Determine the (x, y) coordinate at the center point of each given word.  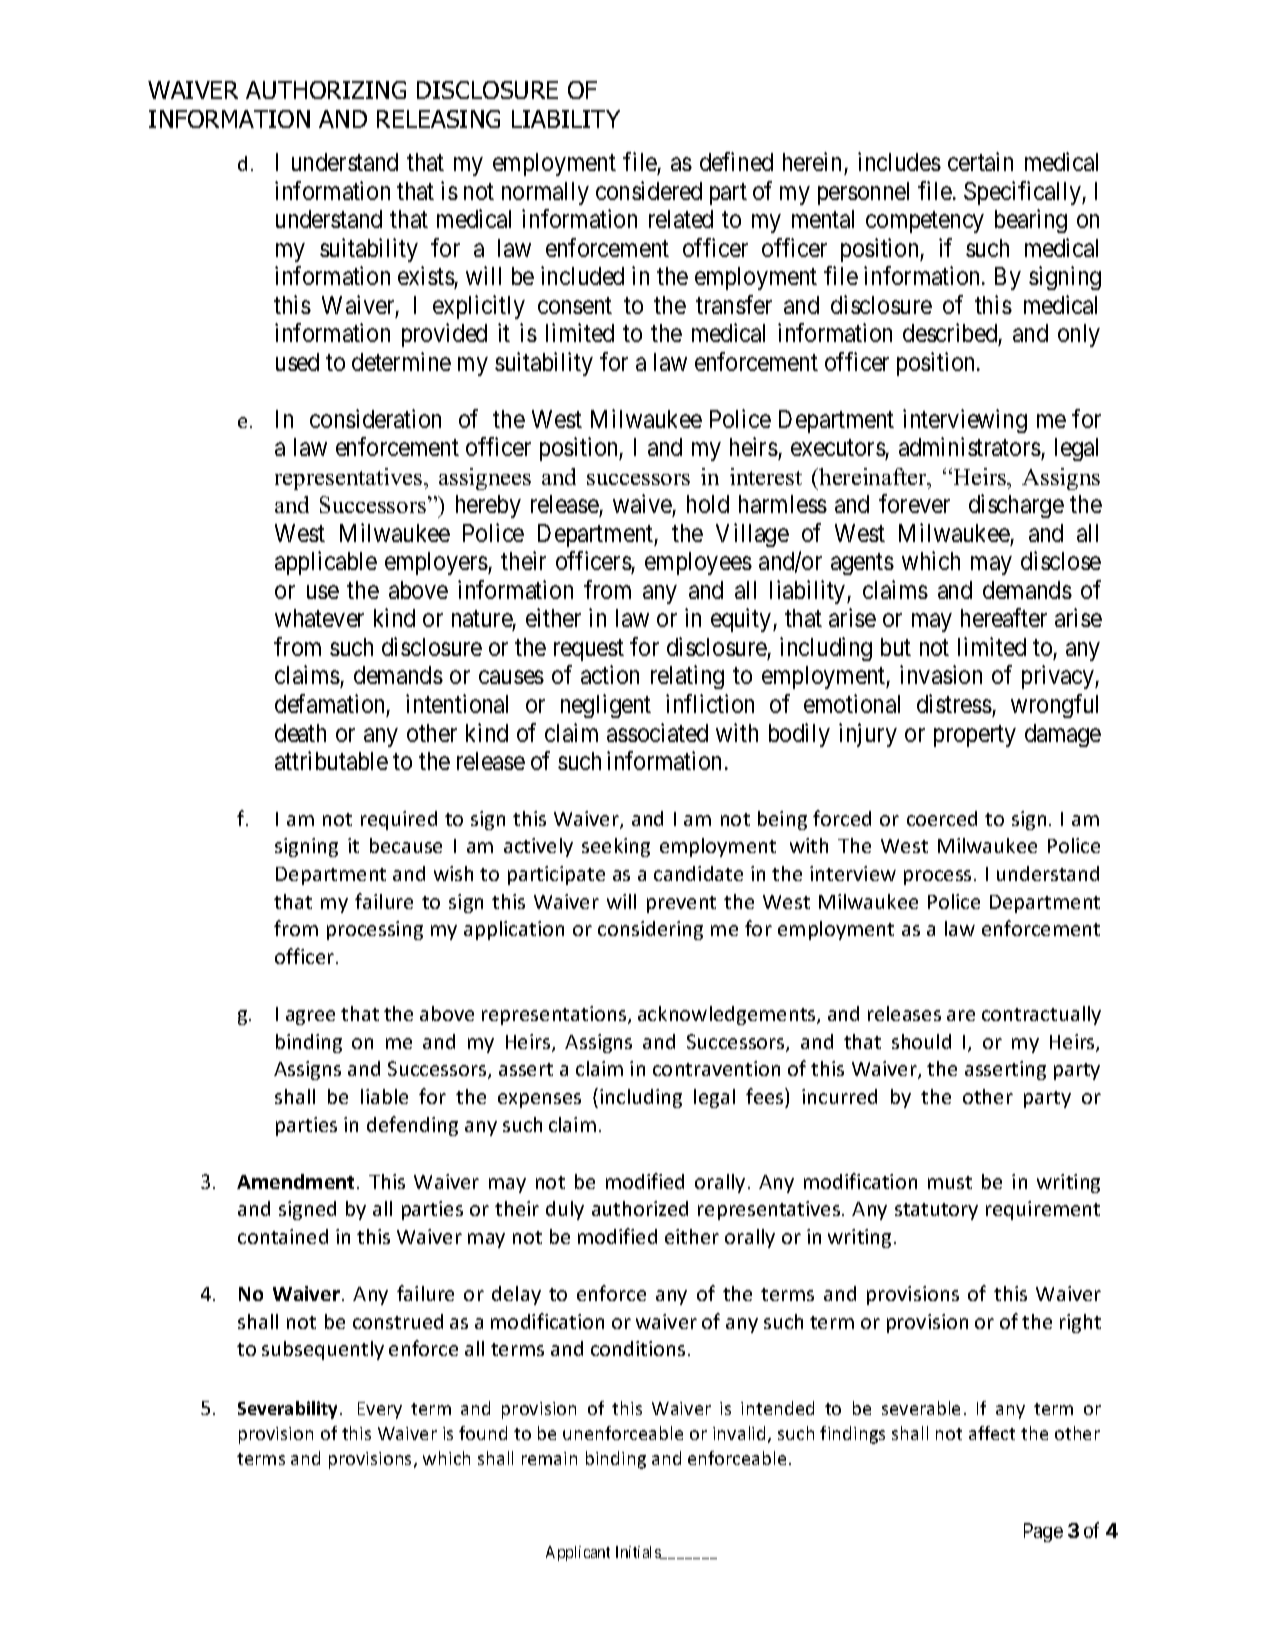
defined (736, 161)
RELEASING (438, 119)
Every (380, 1410)
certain (980, 161)
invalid (739, 1433)
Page (1043, 1532)
